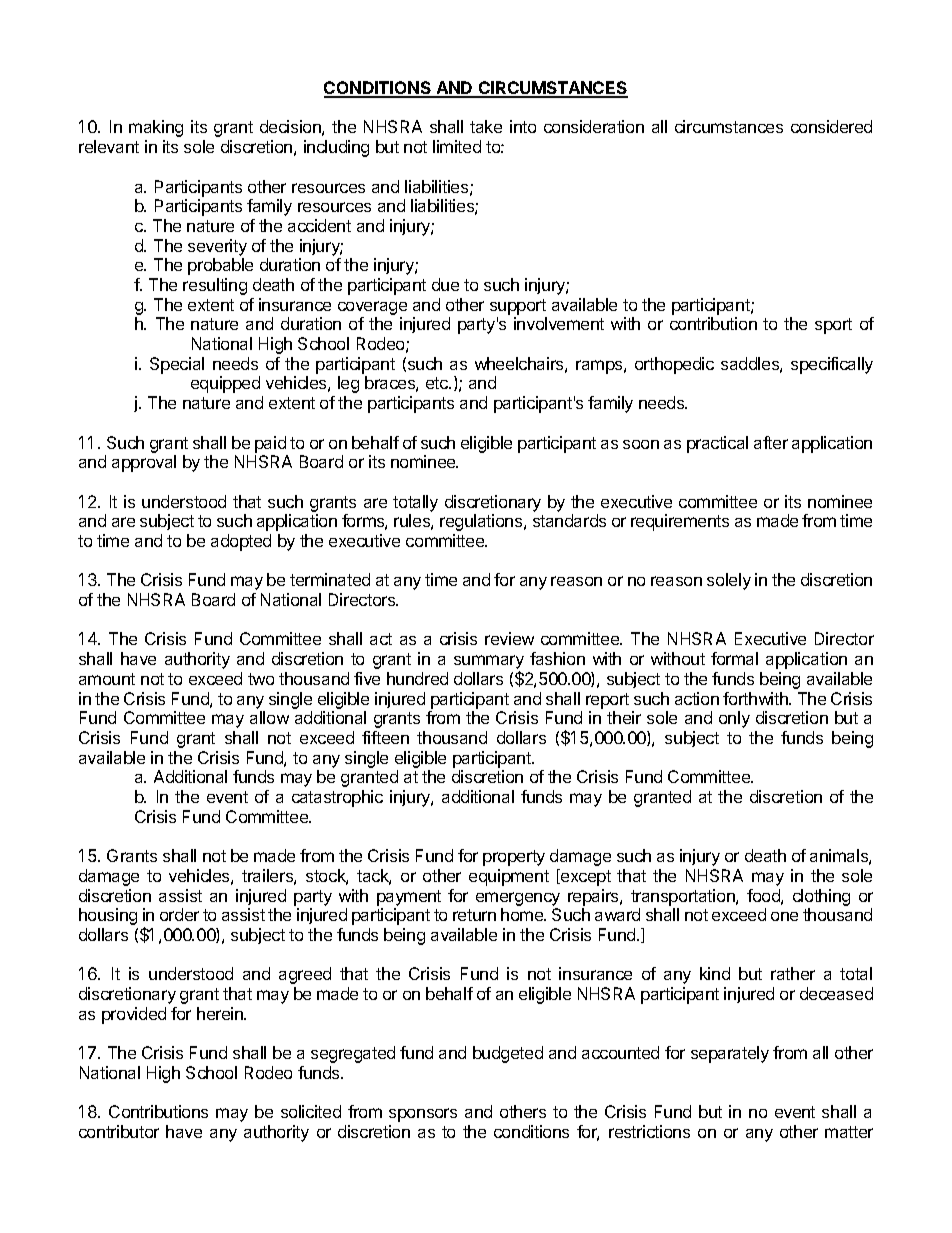 The height and width of the screenshot is (1233, 952). What do you see at coordinates (261, 679) in the screenshot?
I see `two` at bounding box center [261, 679].
